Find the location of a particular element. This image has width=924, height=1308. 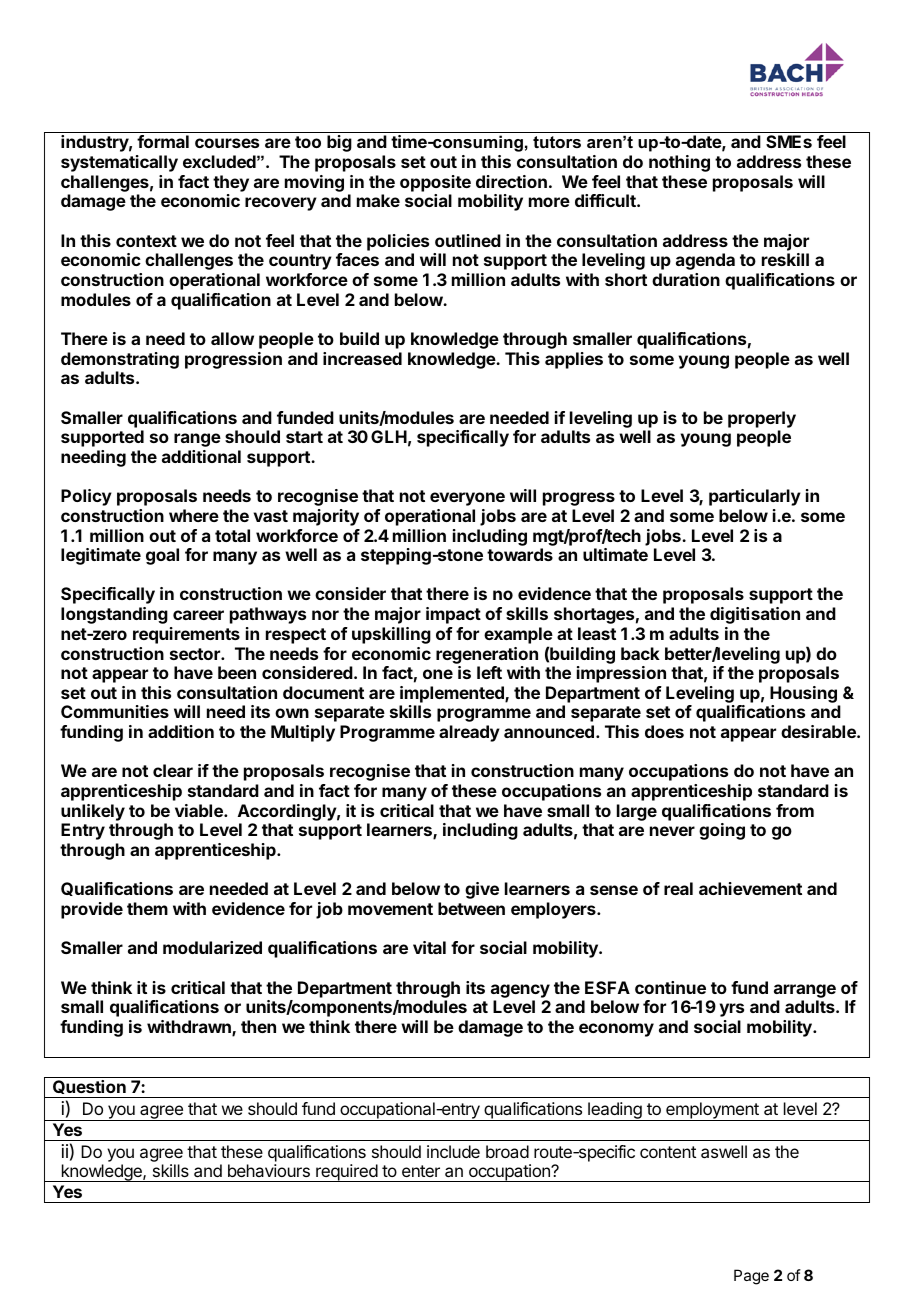

does is located at coordinates (664, 731).
